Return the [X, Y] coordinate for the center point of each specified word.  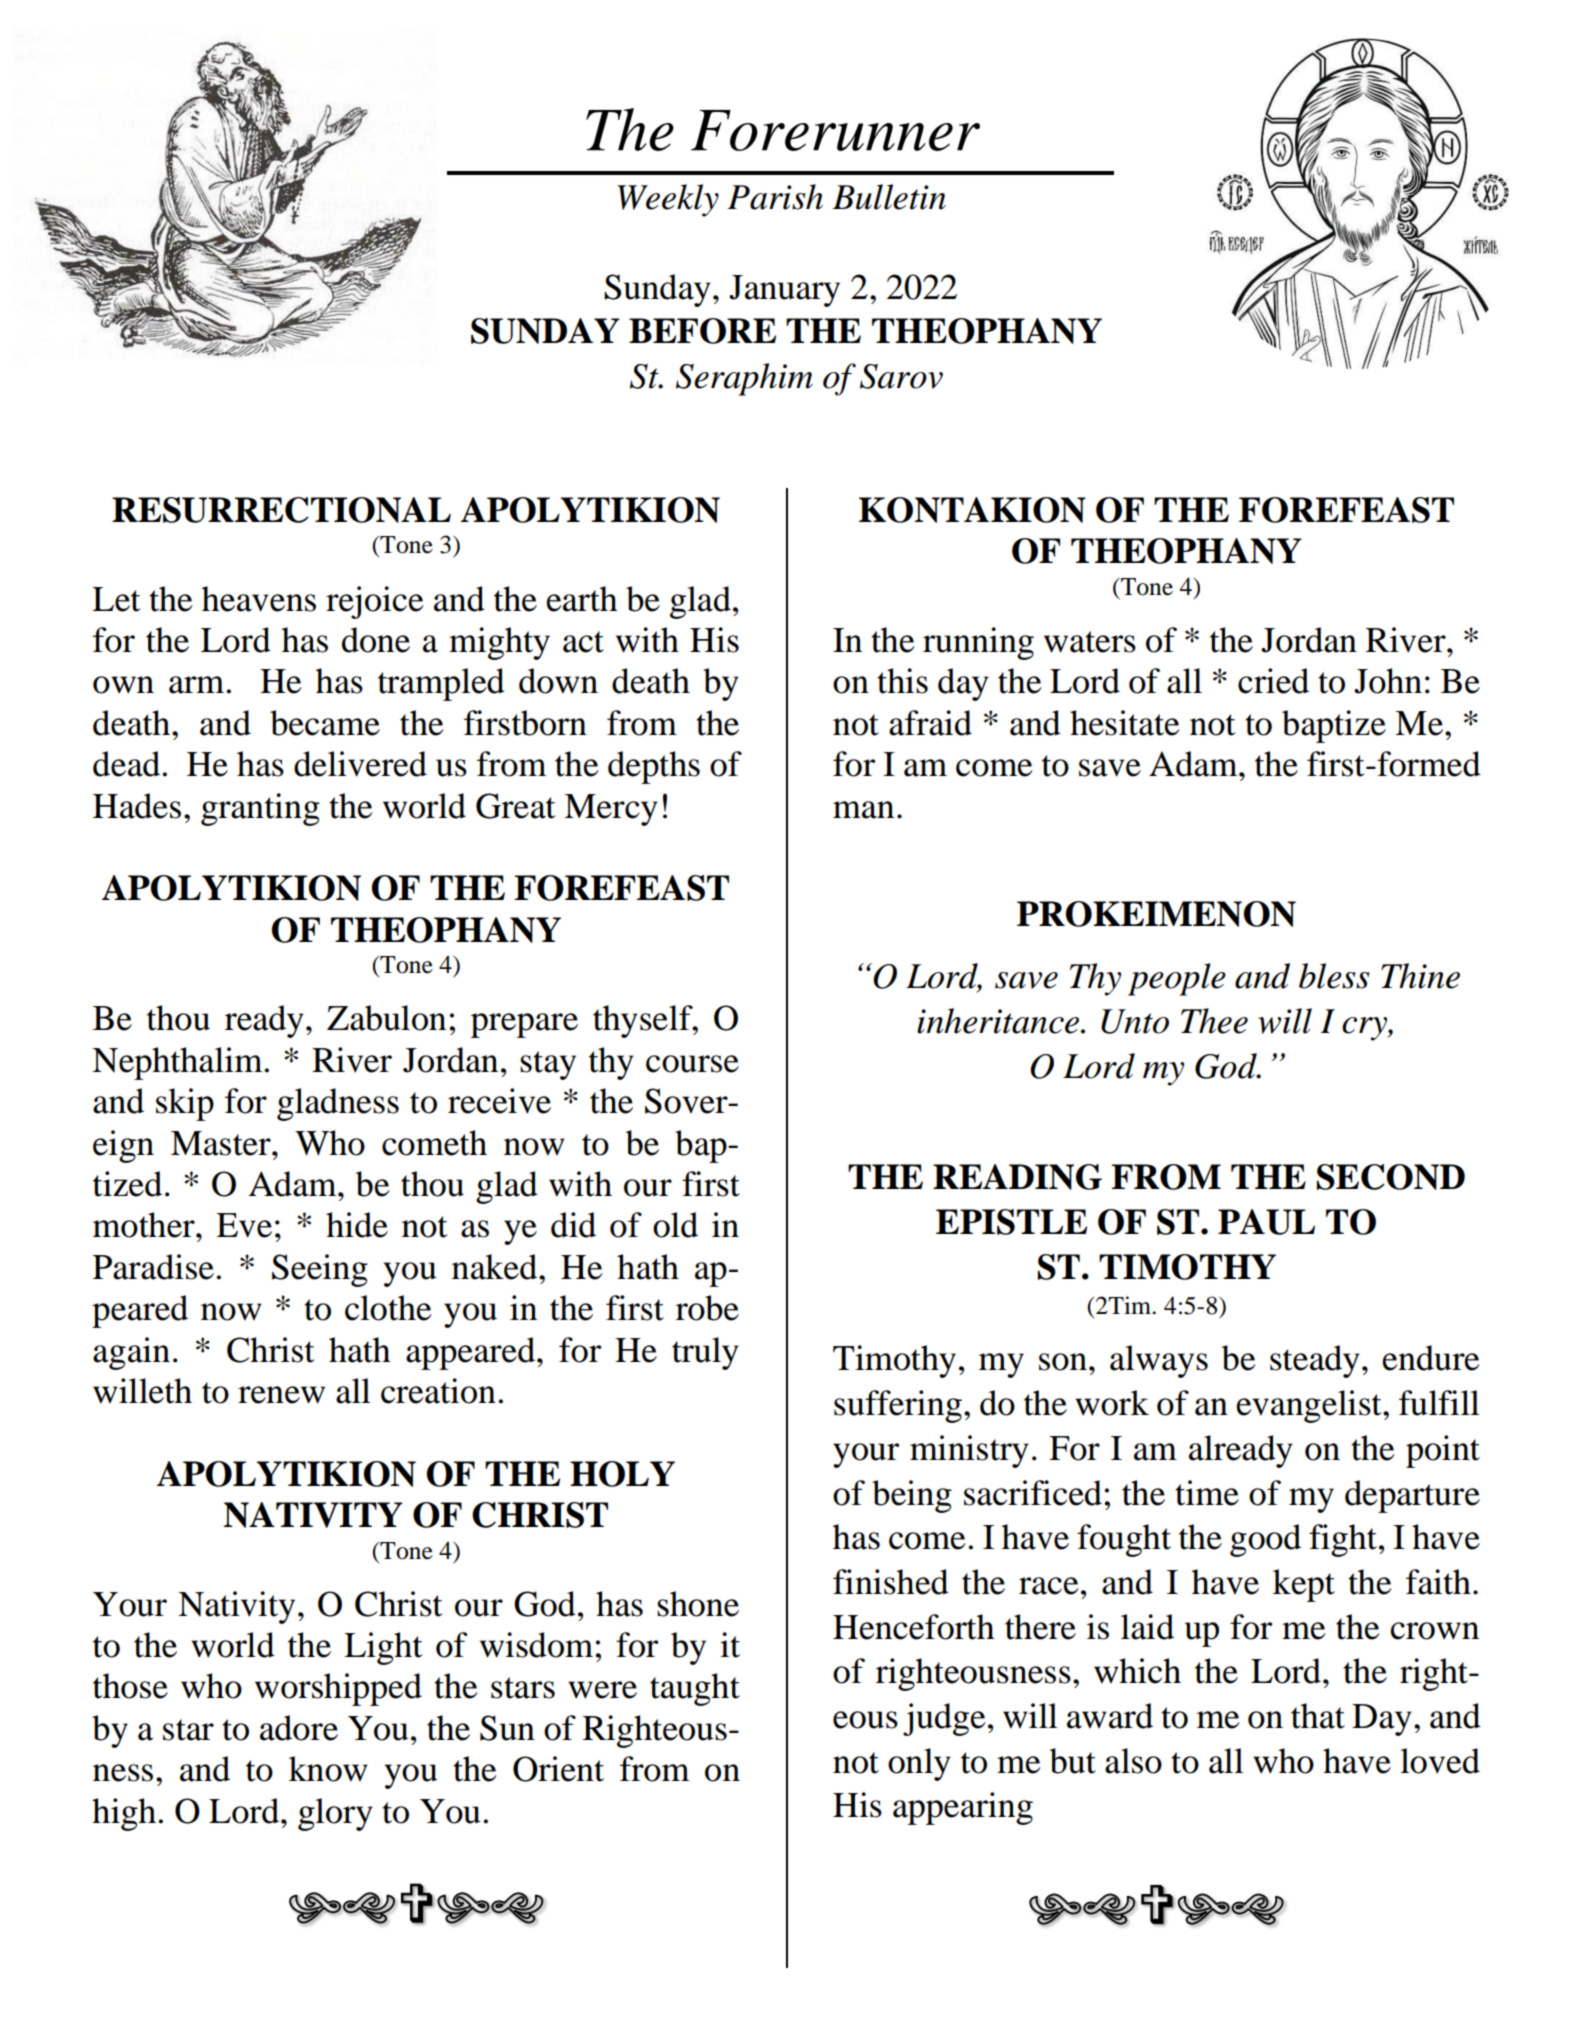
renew [281, 1395]
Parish [775, 197]
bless [1334, 976]
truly [705, 1353]
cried [1273, 681]
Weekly [668, 200]
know [328, 1769]
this [902, 681]
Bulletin [889, 197]
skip [185, 1104]
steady [1315, 1361]
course [692, 1064]
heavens [259, 599]
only [919, 1764]
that [1318, 1716]
